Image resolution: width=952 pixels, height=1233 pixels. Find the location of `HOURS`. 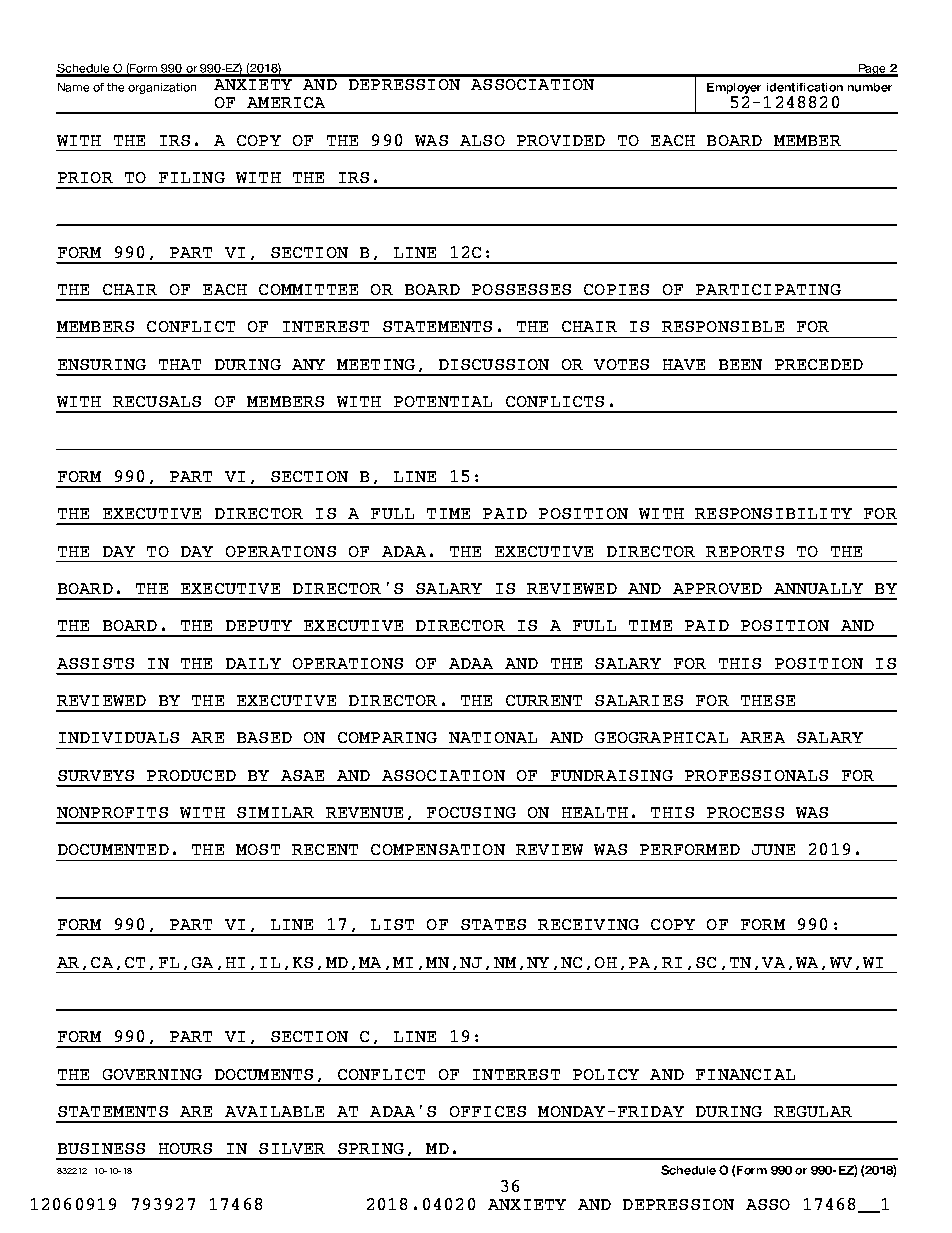

HOURS is located at coordinates (185, 1148).
